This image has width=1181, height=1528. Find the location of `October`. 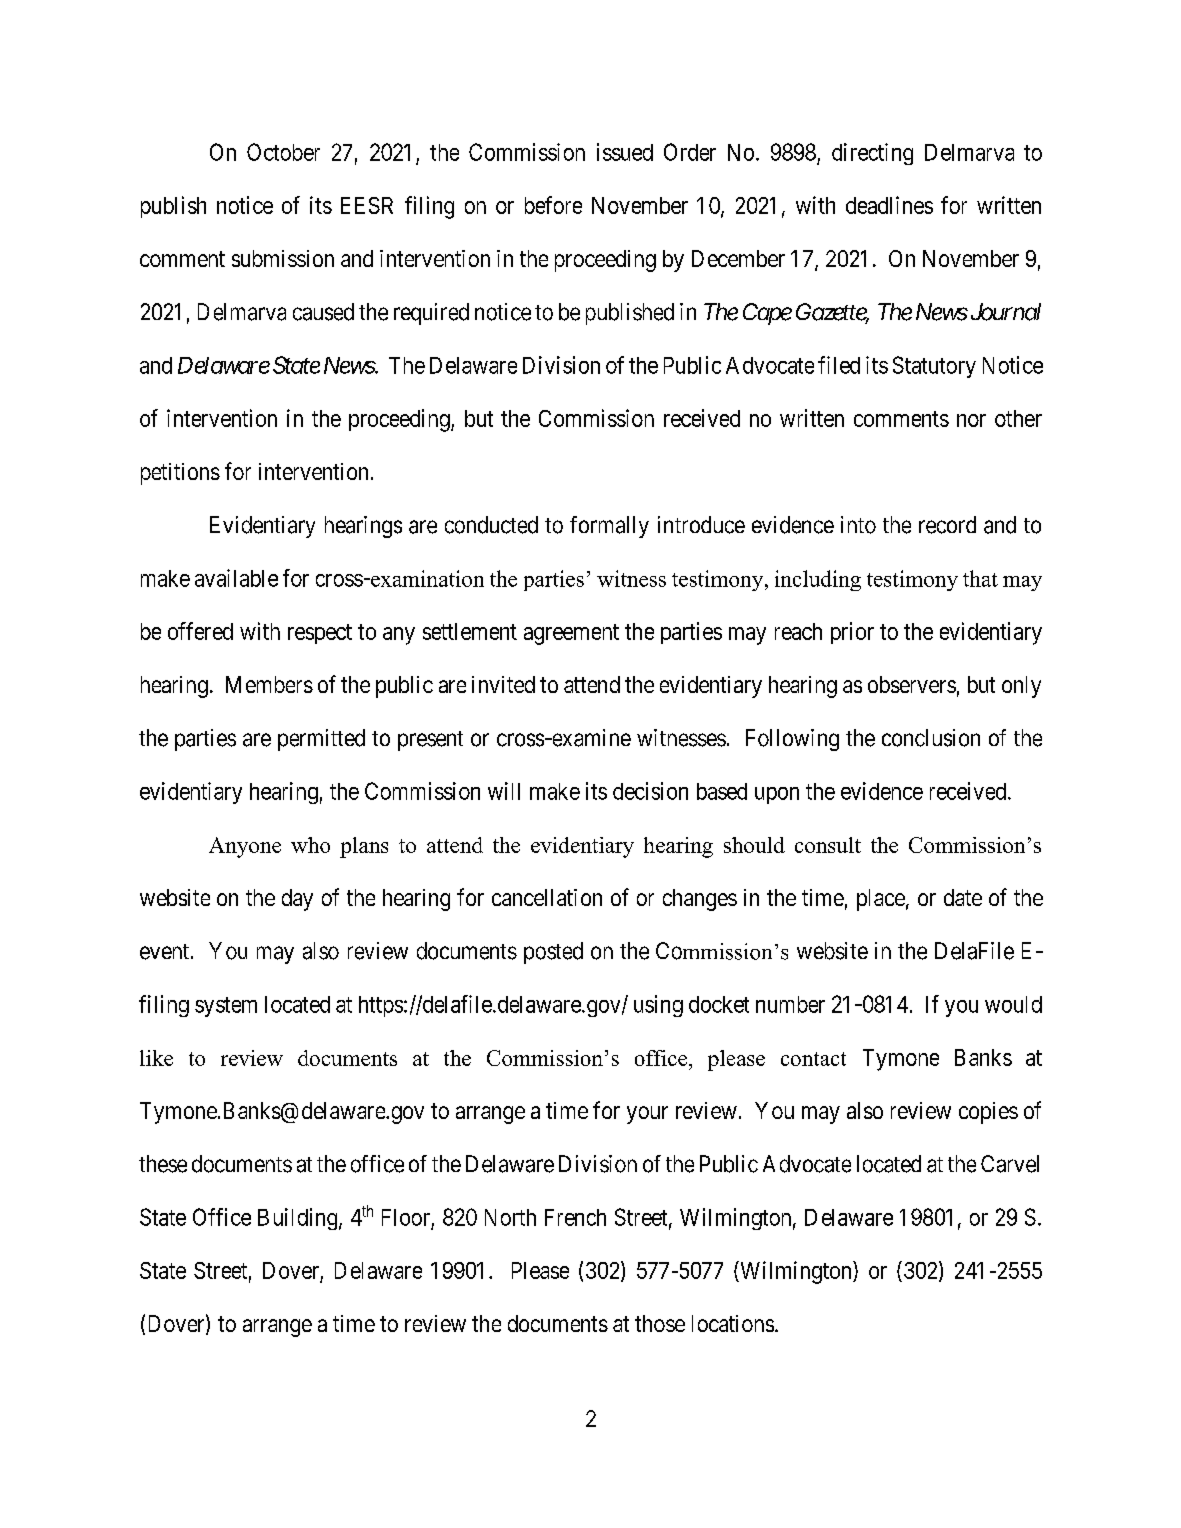

October is located at coordinates (283, 152).
